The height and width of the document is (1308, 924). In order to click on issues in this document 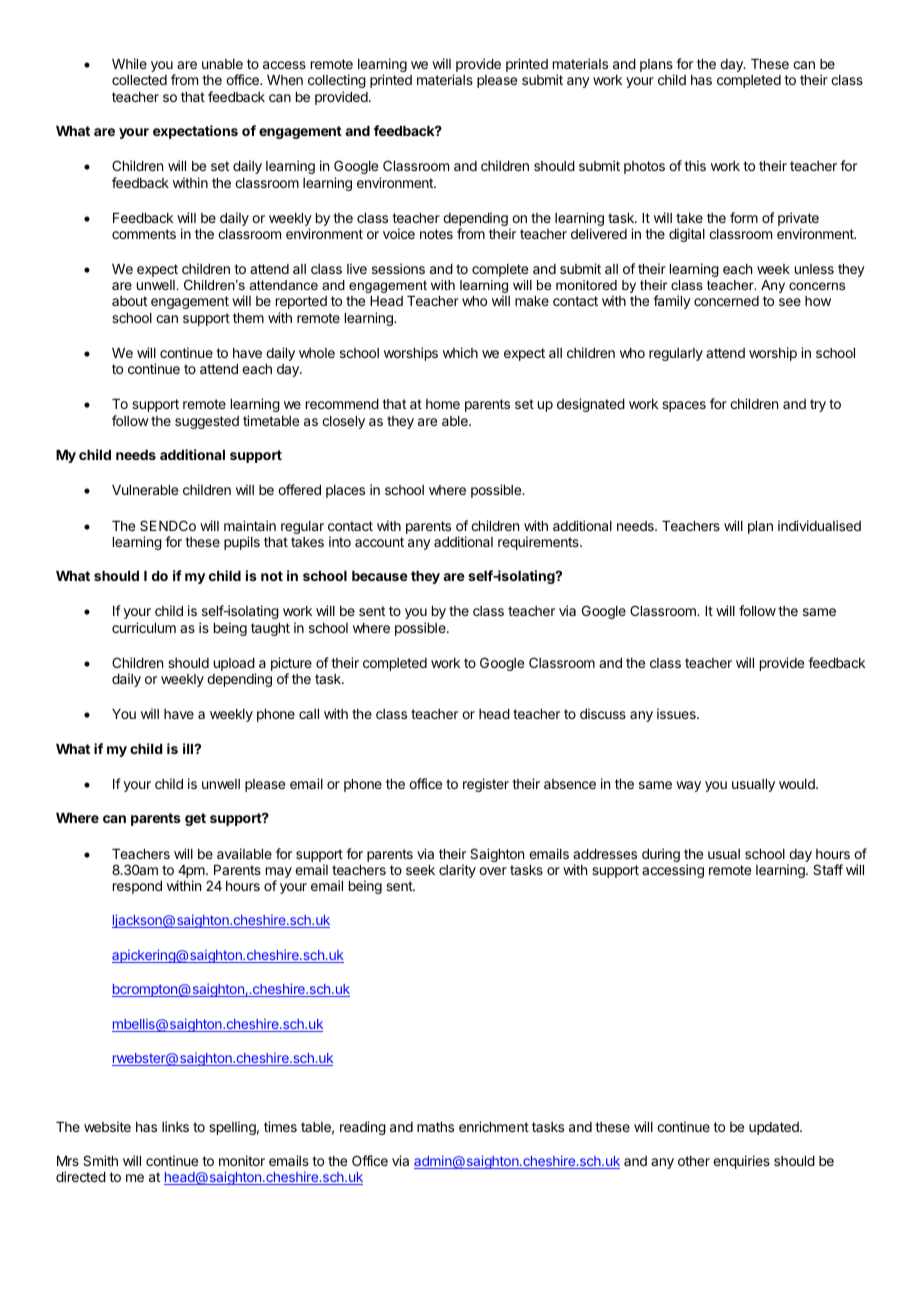, I will do `click(677, 713)`.
